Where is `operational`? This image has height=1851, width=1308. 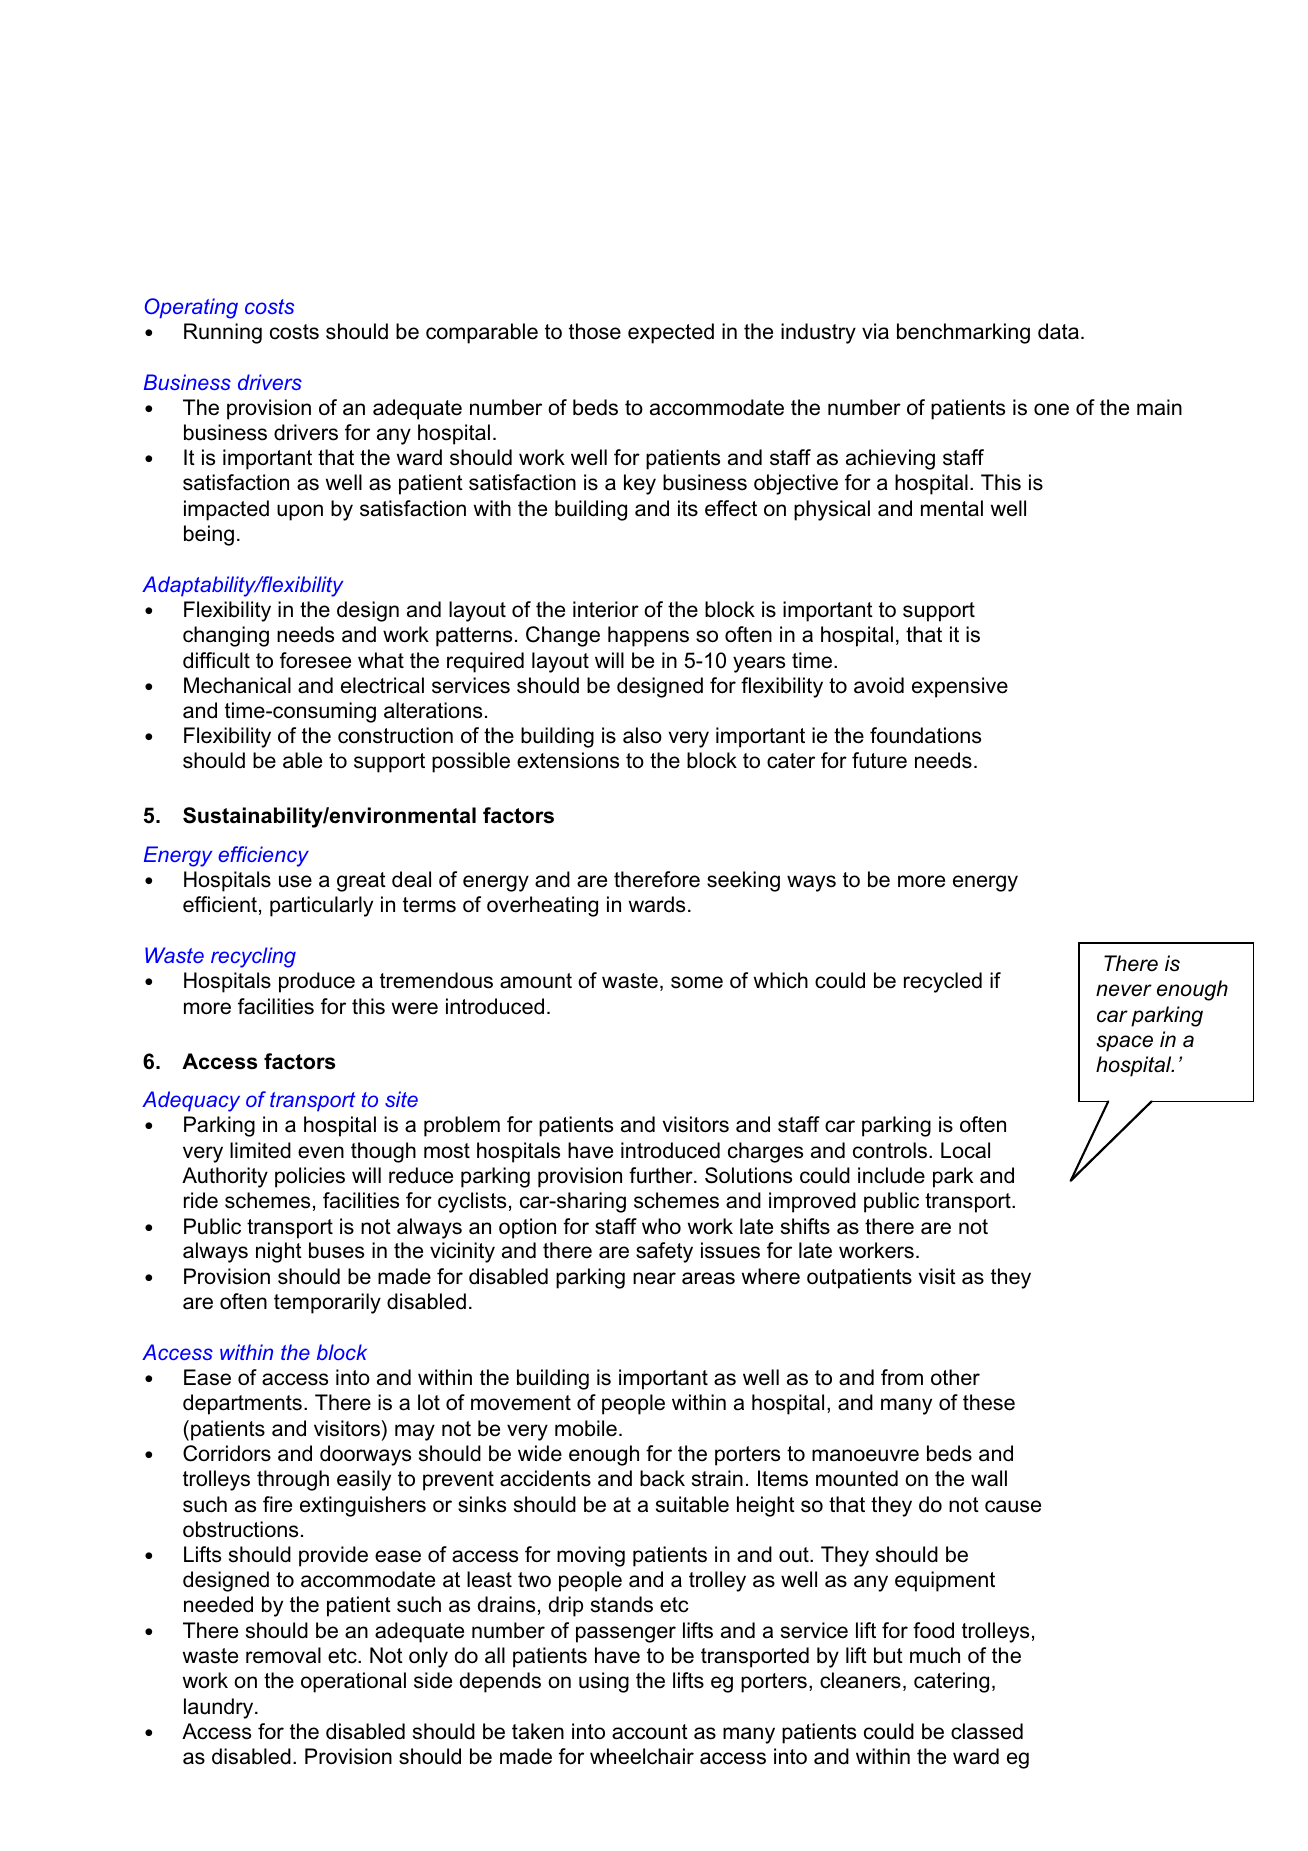 operational is located at coordinates (353, 1682).
